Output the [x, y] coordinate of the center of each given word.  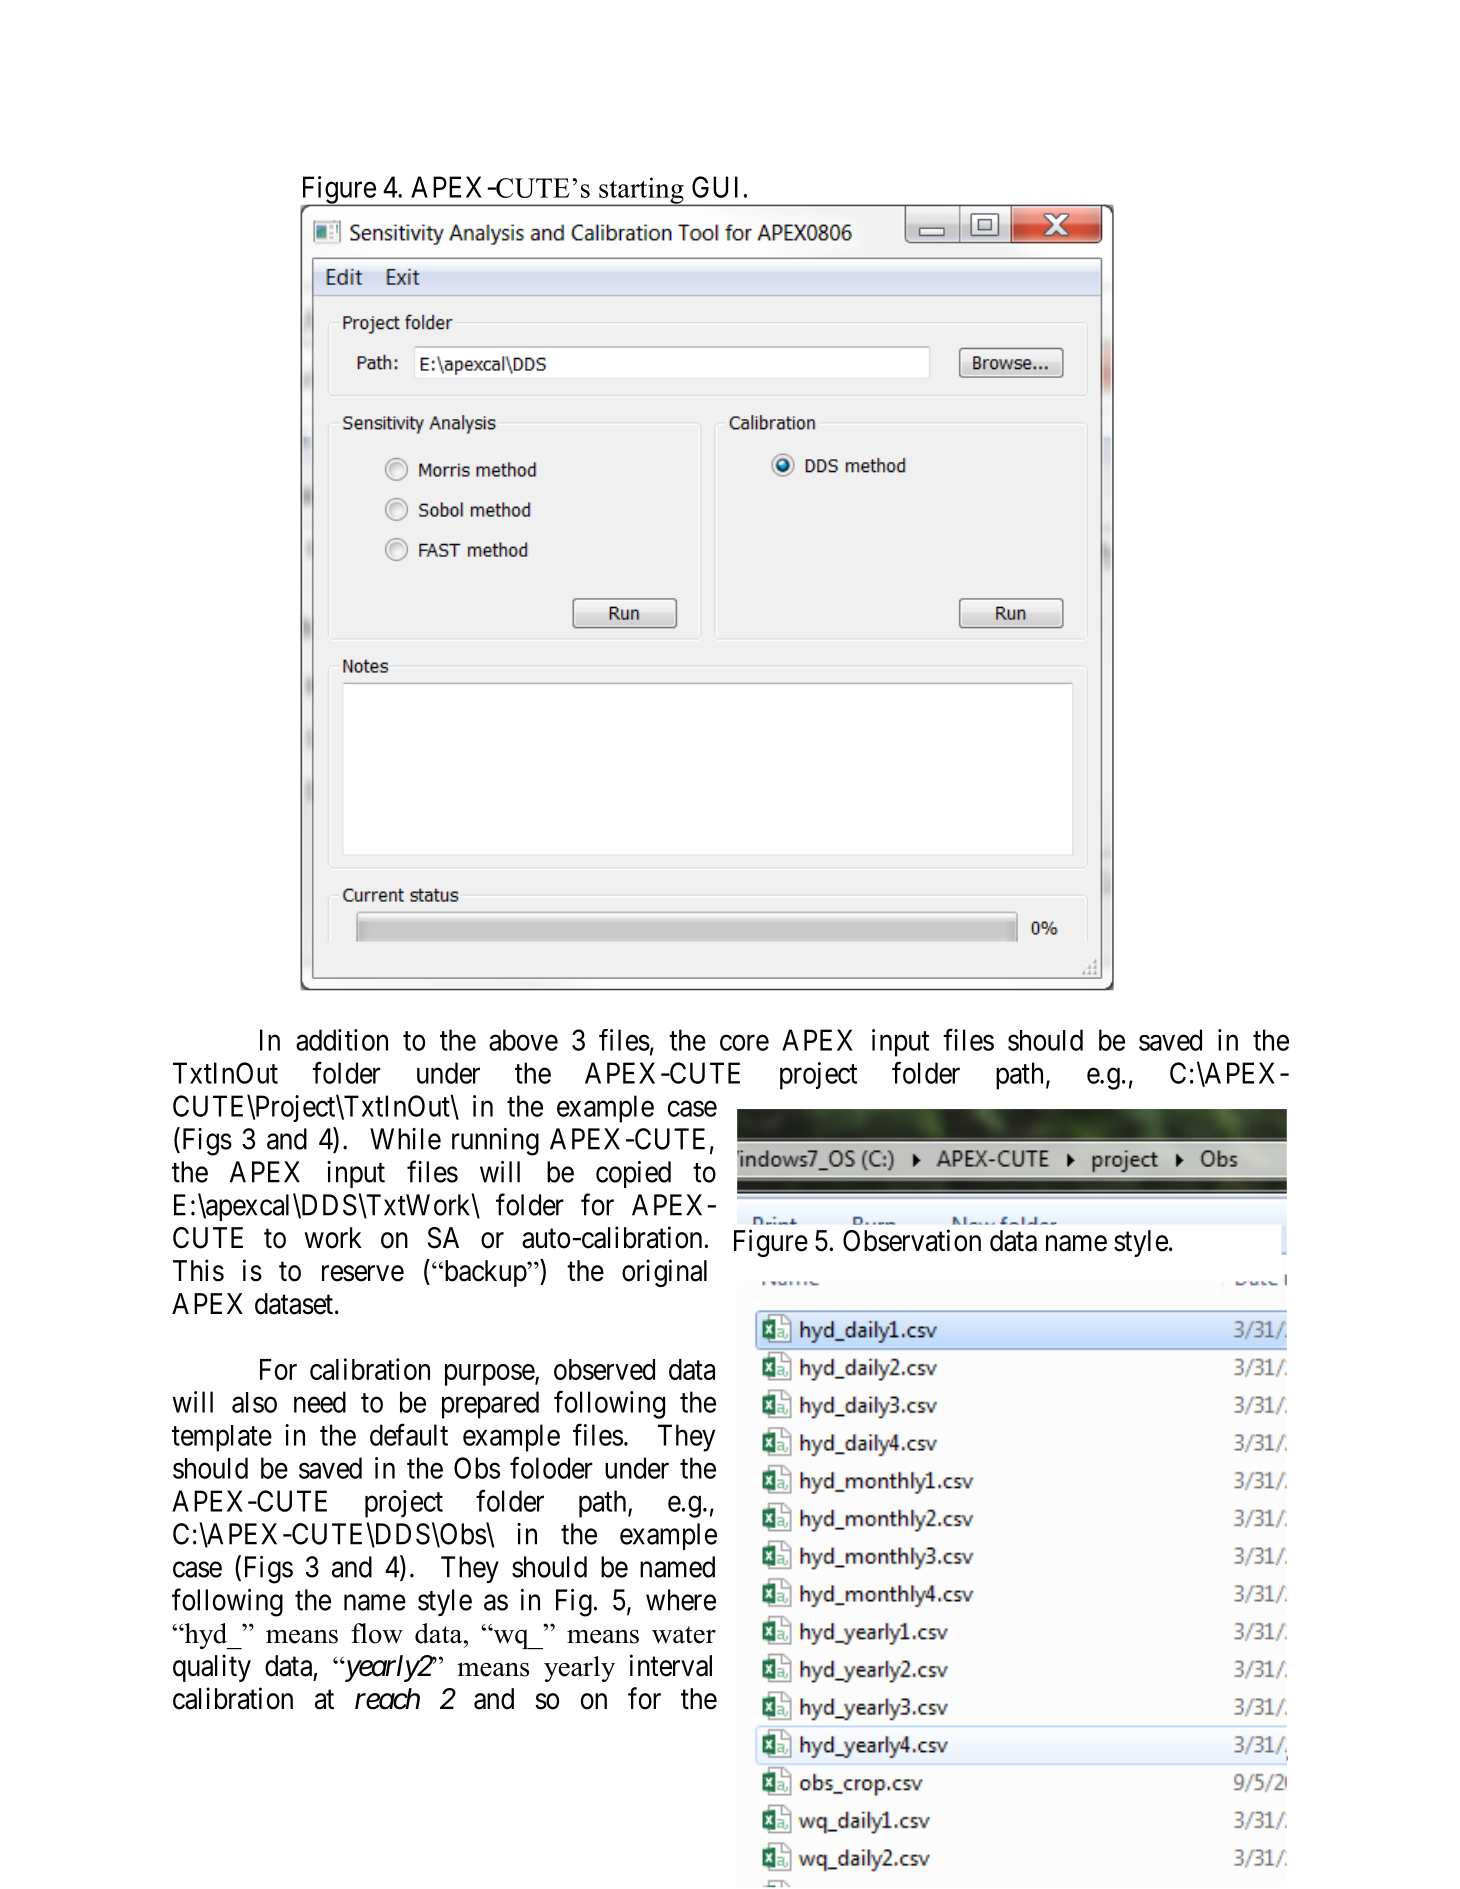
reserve [363, 1273]
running [495, 1142]
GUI [715, 187]
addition [342, 1040]
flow [377, 1633]
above [523, 1040]
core [744, 1043]
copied [633, 1174]
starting [641, 191]
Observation [912, 1240]
